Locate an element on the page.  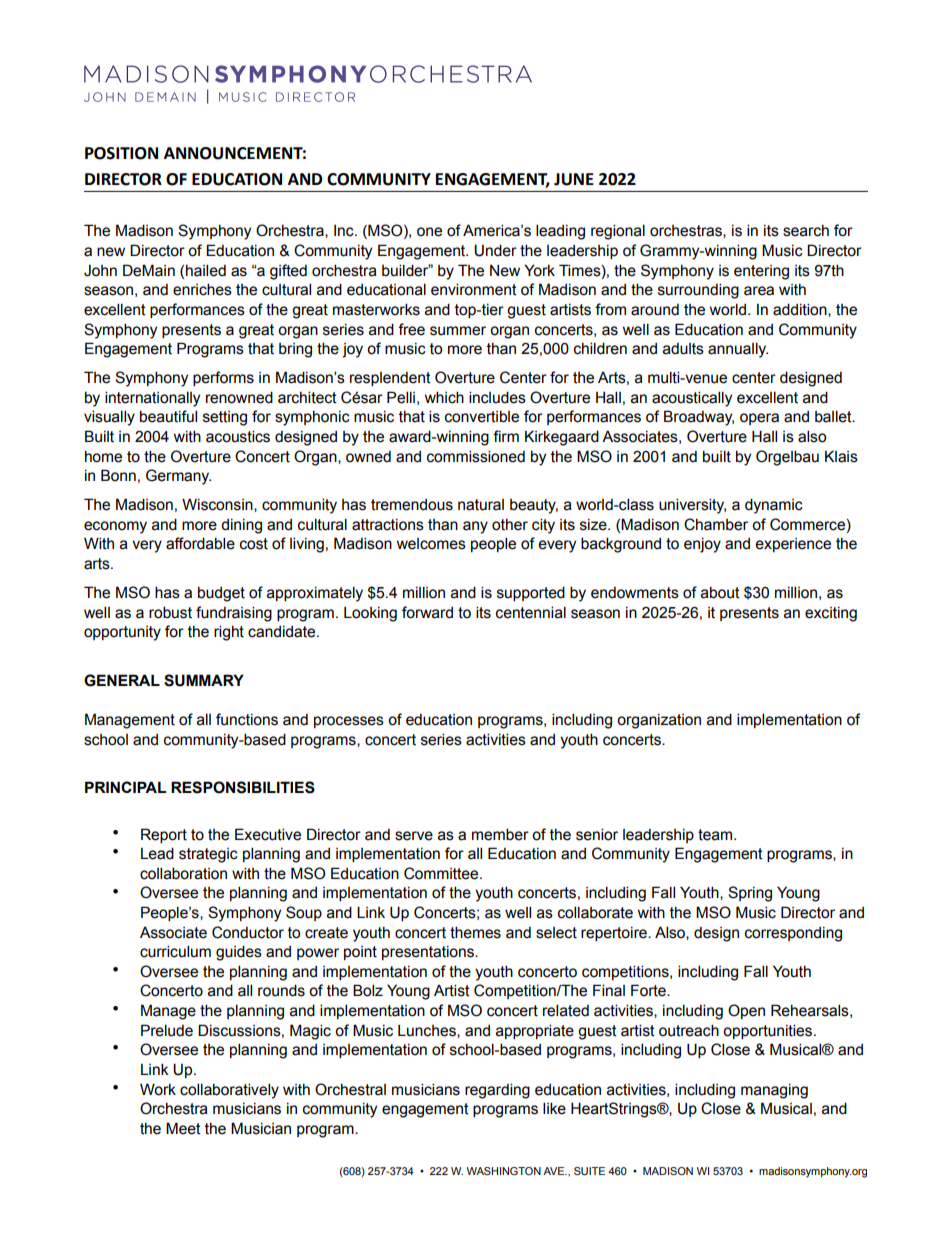
opera is located at coordinates (759, 419).
